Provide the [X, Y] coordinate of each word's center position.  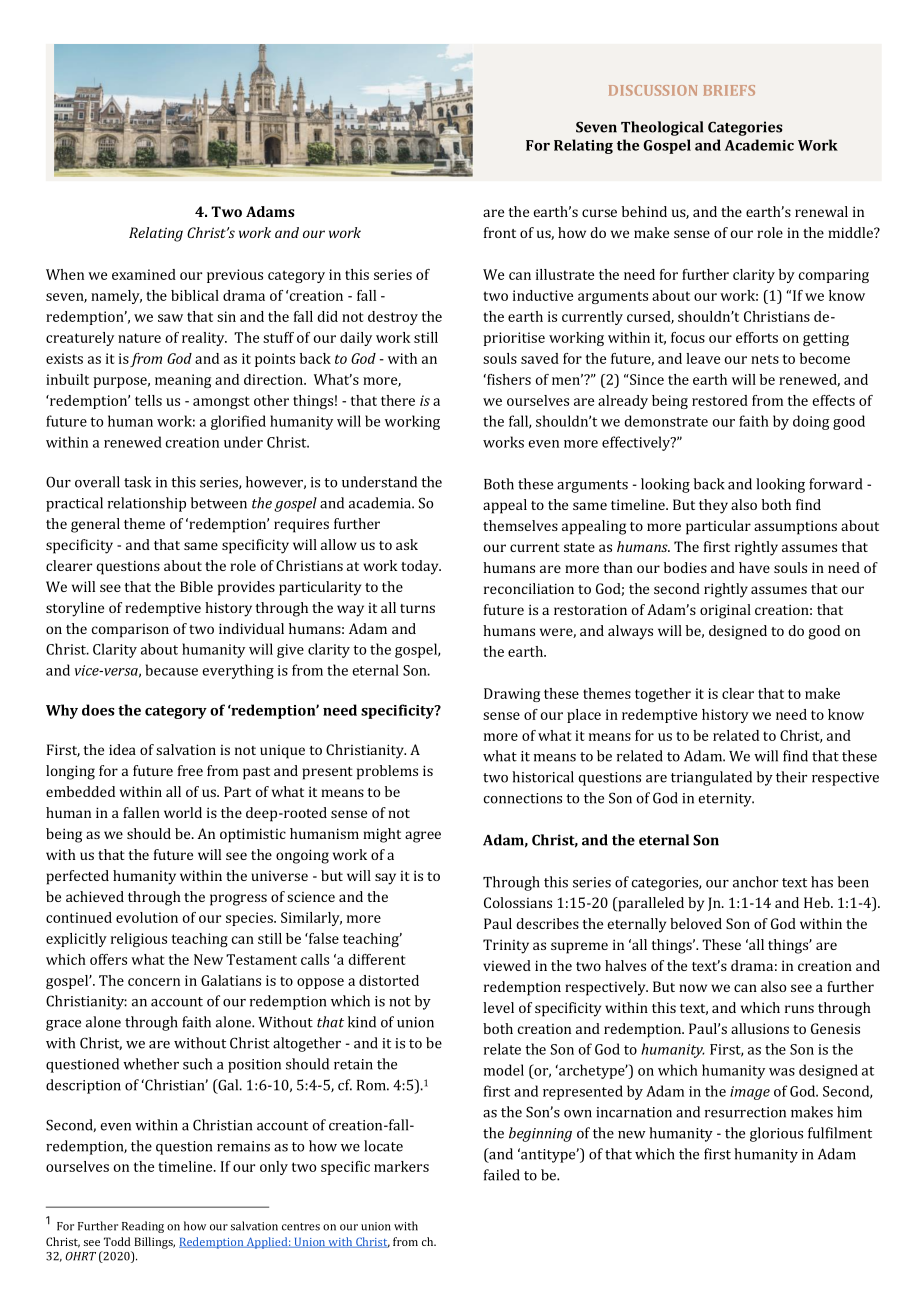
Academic [759, 145]
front [500, 232]
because [172, 670]
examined [144, 274]
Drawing [512, 695]
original [725, 611]
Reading [143, 1227]
